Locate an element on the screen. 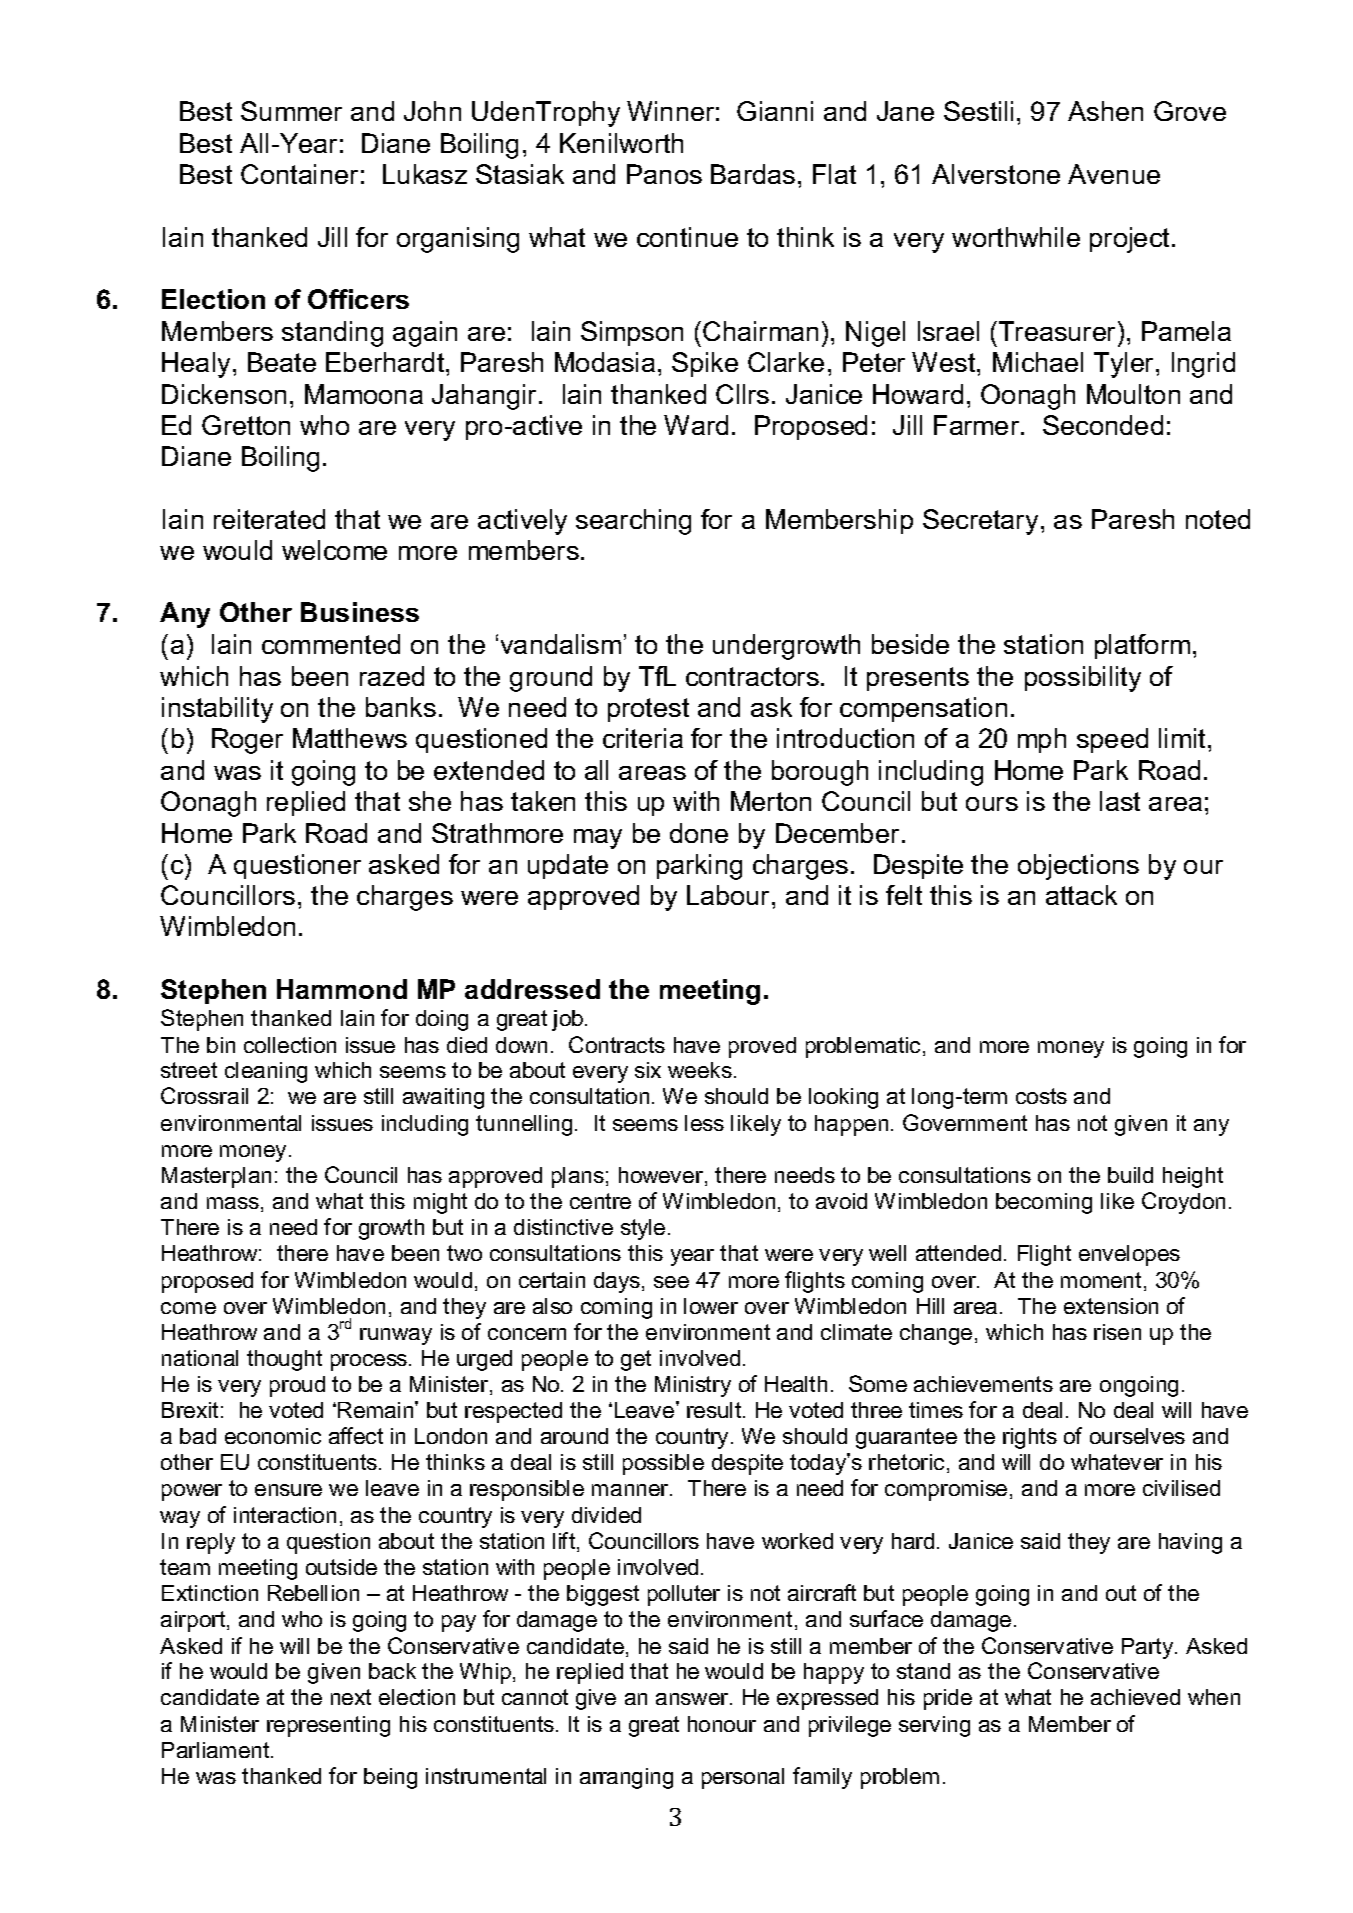 This screenshot has height=1913, width=1353. lower is located at coordinates (711, 1306).
